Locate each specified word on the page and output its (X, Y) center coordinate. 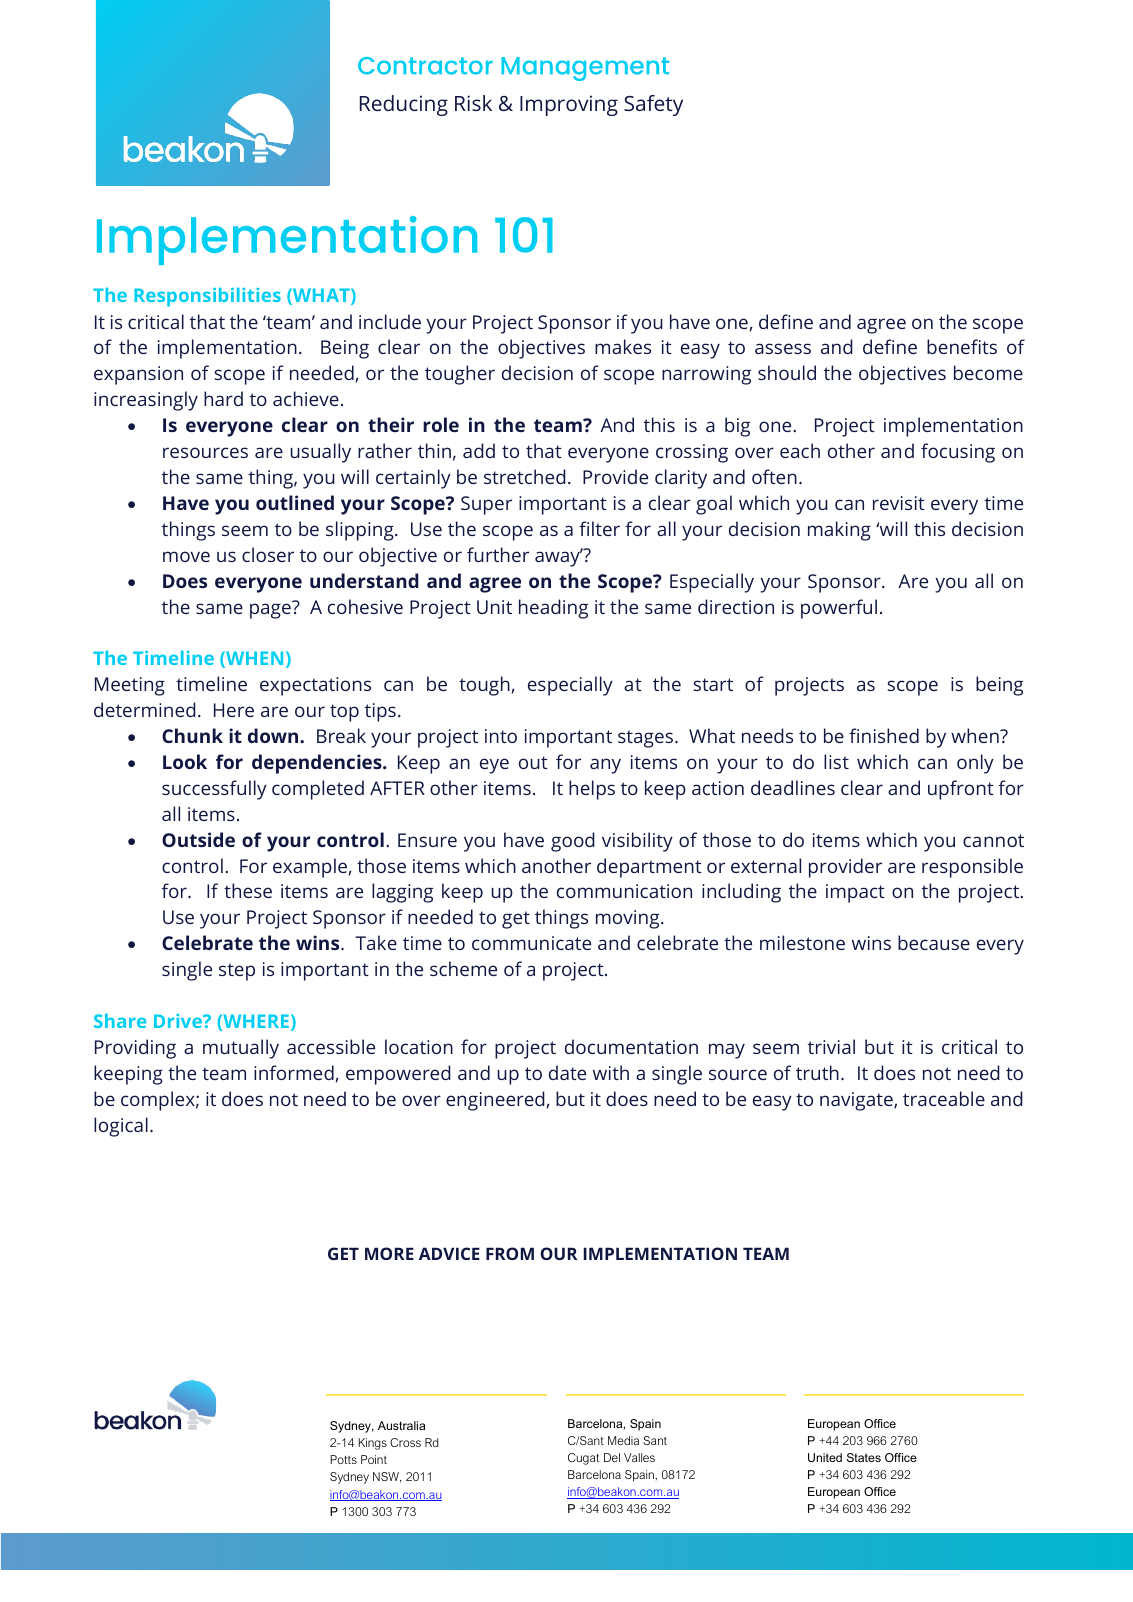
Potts (343, 1459)
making (839, 531)
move (186, 556)
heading (553, 609)
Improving (569, 105)
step (237, 972)
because (934, 942)
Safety (653, 105)
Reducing (404, 105)
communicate (531, 943)
